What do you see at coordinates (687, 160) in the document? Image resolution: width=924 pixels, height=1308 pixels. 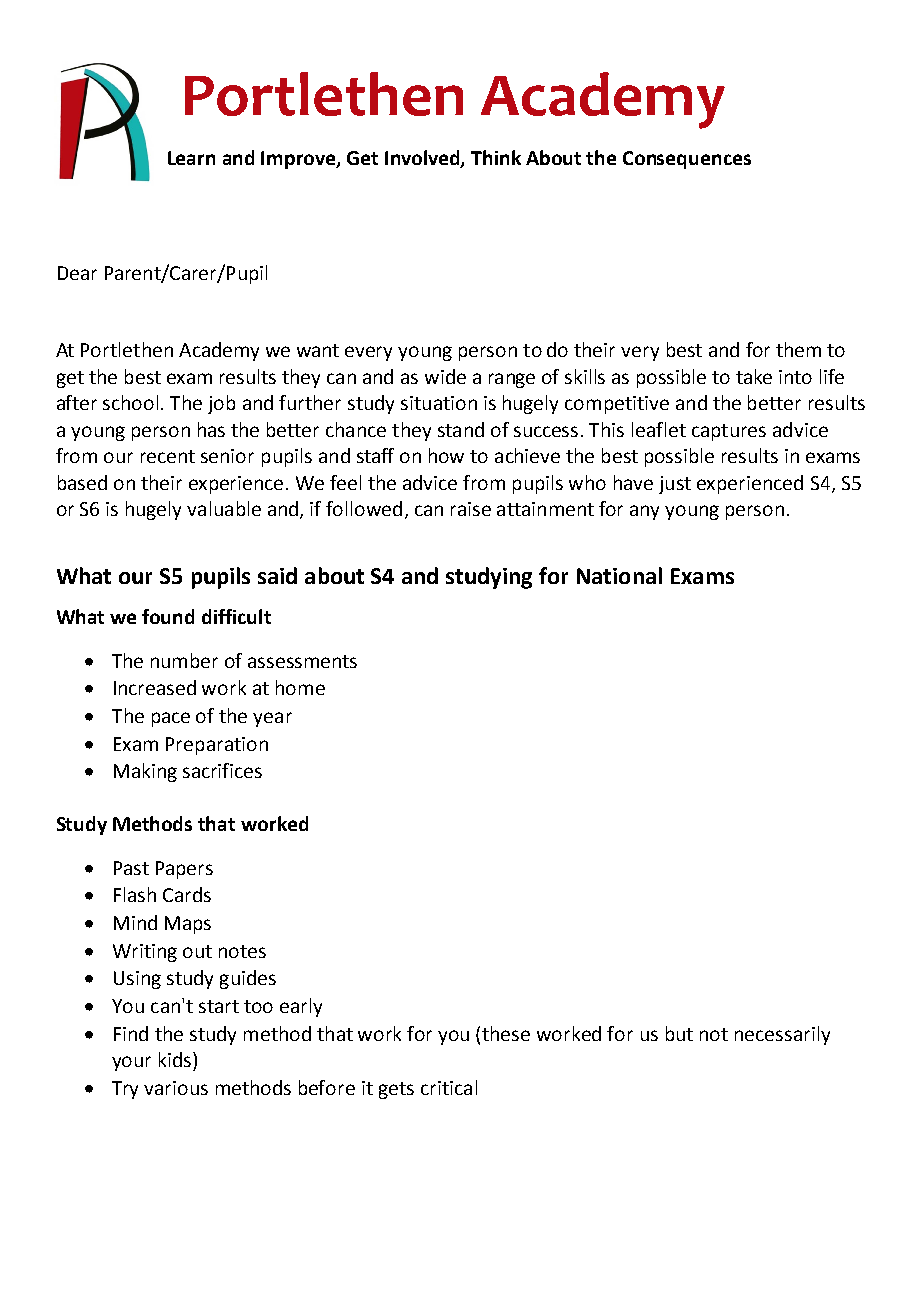 I see `Consequences` at bounding box center [687, 160].
